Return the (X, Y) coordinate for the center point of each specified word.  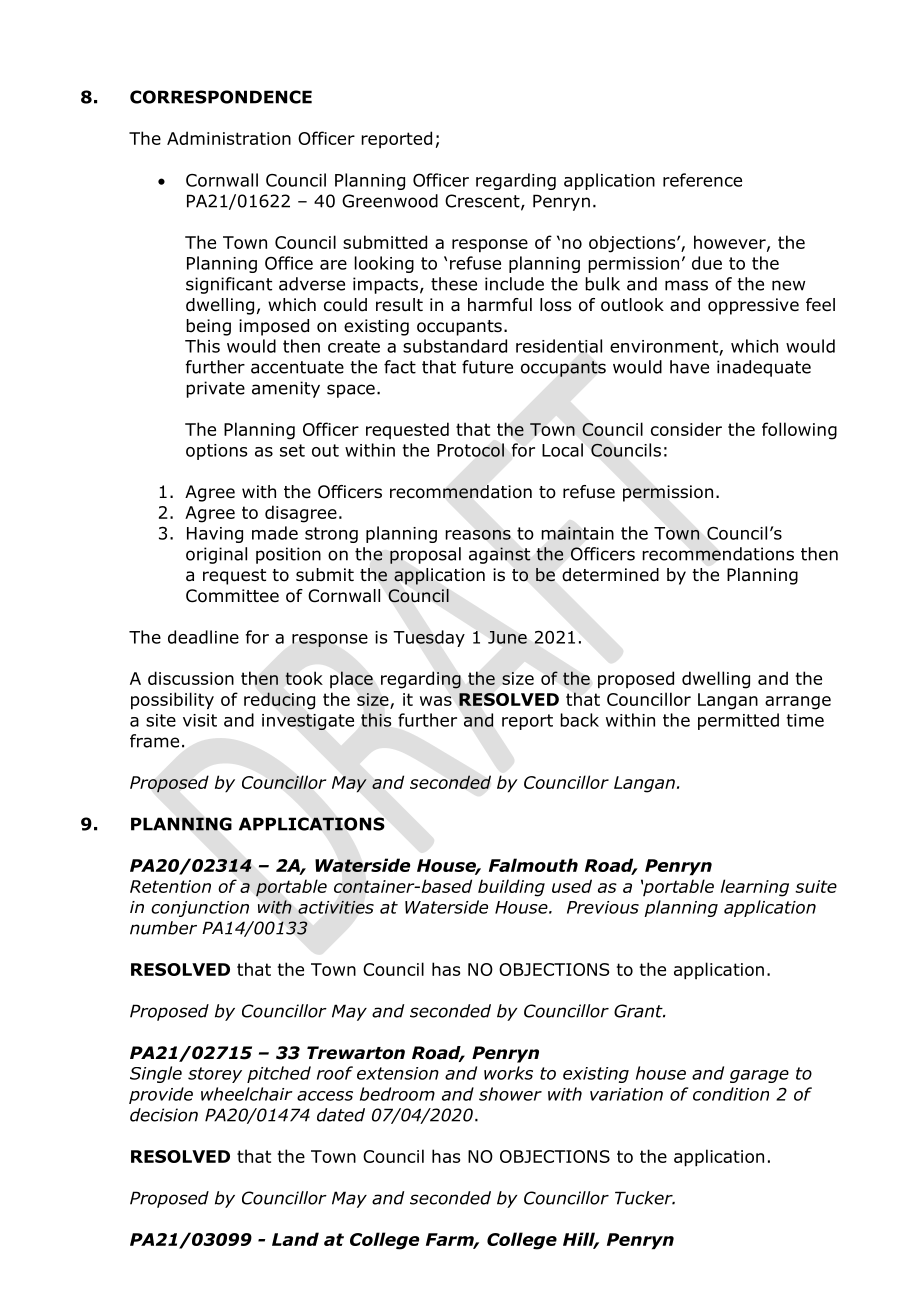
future (487, 367)
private (215, 389)
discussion (191, 678)
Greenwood (390, 201)
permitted (738, 721)
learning (755, 888)
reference (702, 180)
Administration (229, 138)
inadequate (764, 368)
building (511, 888)
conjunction (200, 909)
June (507, 637)
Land (295, 1239)
